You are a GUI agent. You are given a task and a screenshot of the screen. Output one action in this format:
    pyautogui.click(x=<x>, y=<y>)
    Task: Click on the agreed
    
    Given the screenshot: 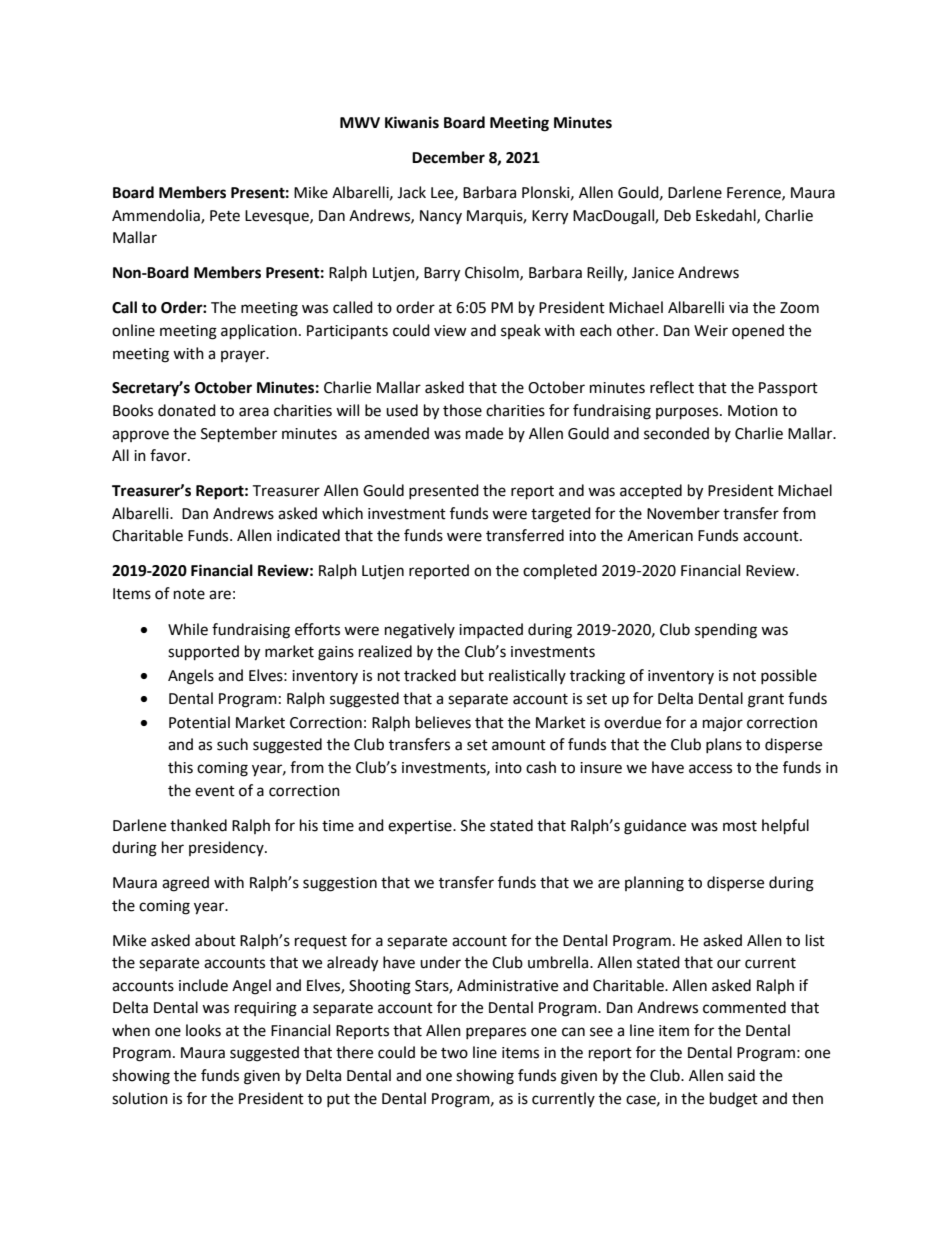 What is the action you would take?
    pyautogui.click(x=185, y=884)
